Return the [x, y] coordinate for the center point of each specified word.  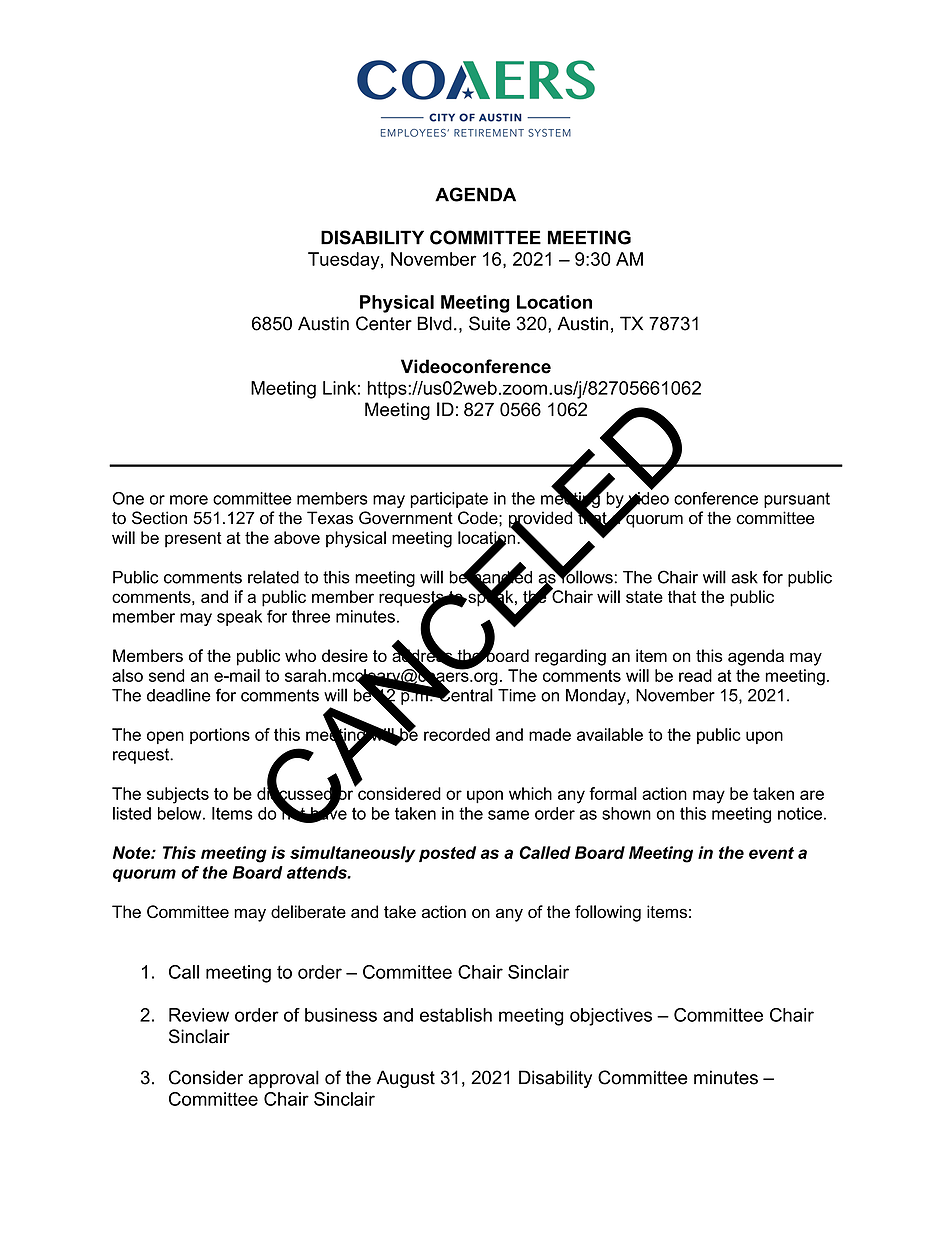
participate [449, 500]
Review [199, 1015]
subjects [178, 795]
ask [744, 577]
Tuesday [345, 261]
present [193, 540]
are [812, 795]
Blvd [434, 323]
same [508, 815]
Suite [489, 323]
